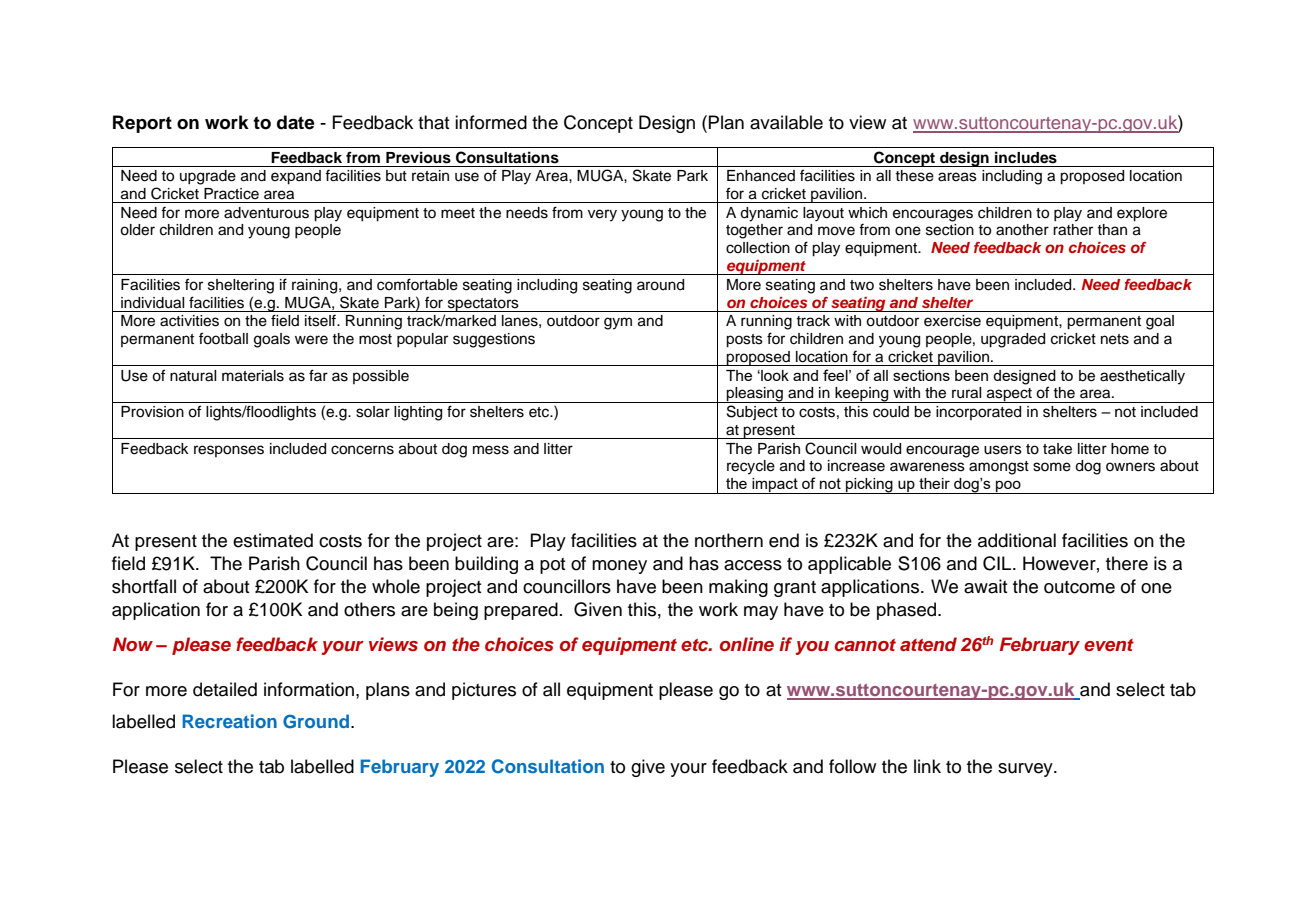 This screenshot has width=1308, height=924. What do you see at coordinates (914, 176) in the screenshot?
I see `these` at bounding box center [914, 176].
